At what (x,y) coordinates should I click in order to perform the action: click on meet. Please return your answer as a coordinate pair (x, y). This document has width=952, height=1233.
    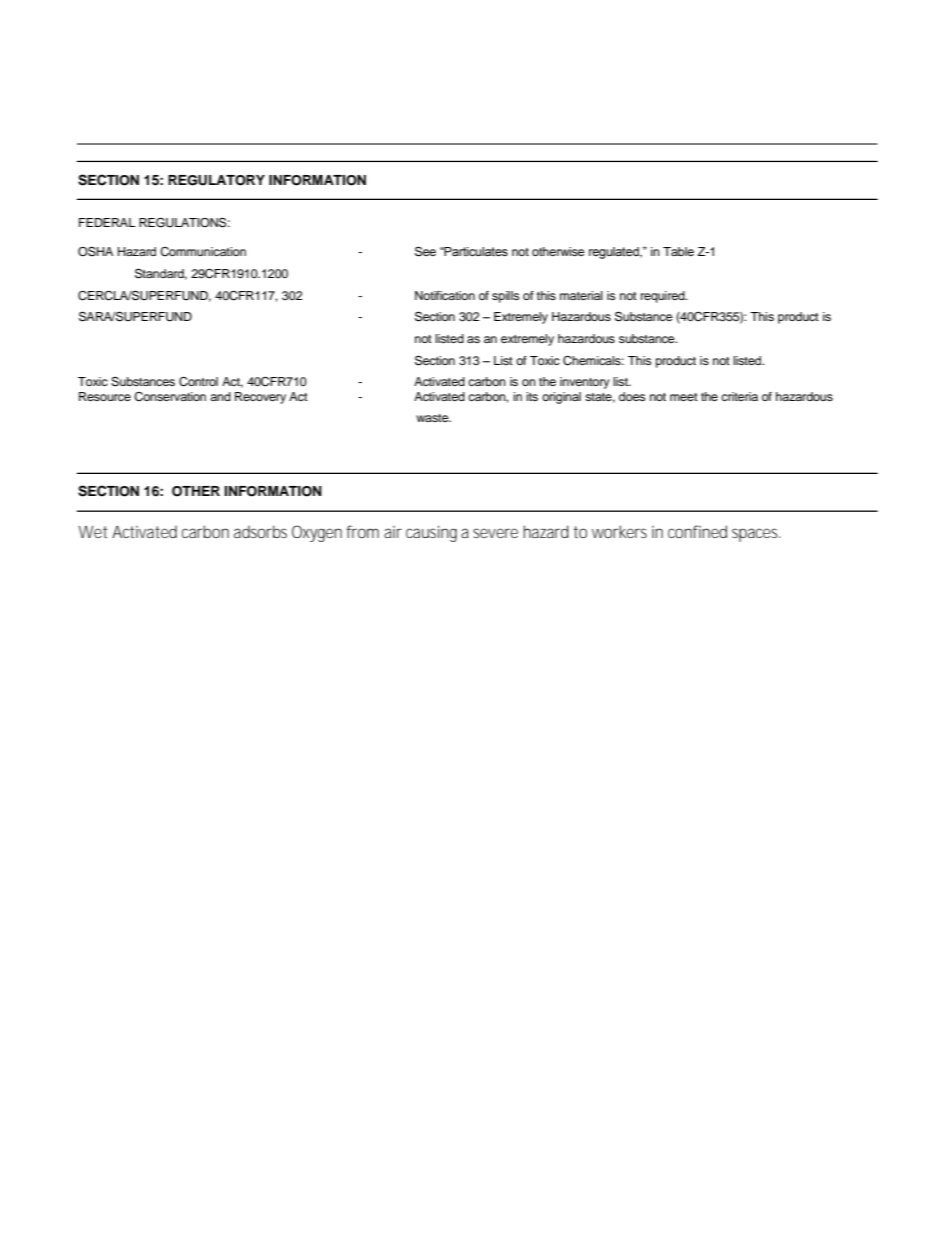
    Looking at the image, I should click on (684, 397).
